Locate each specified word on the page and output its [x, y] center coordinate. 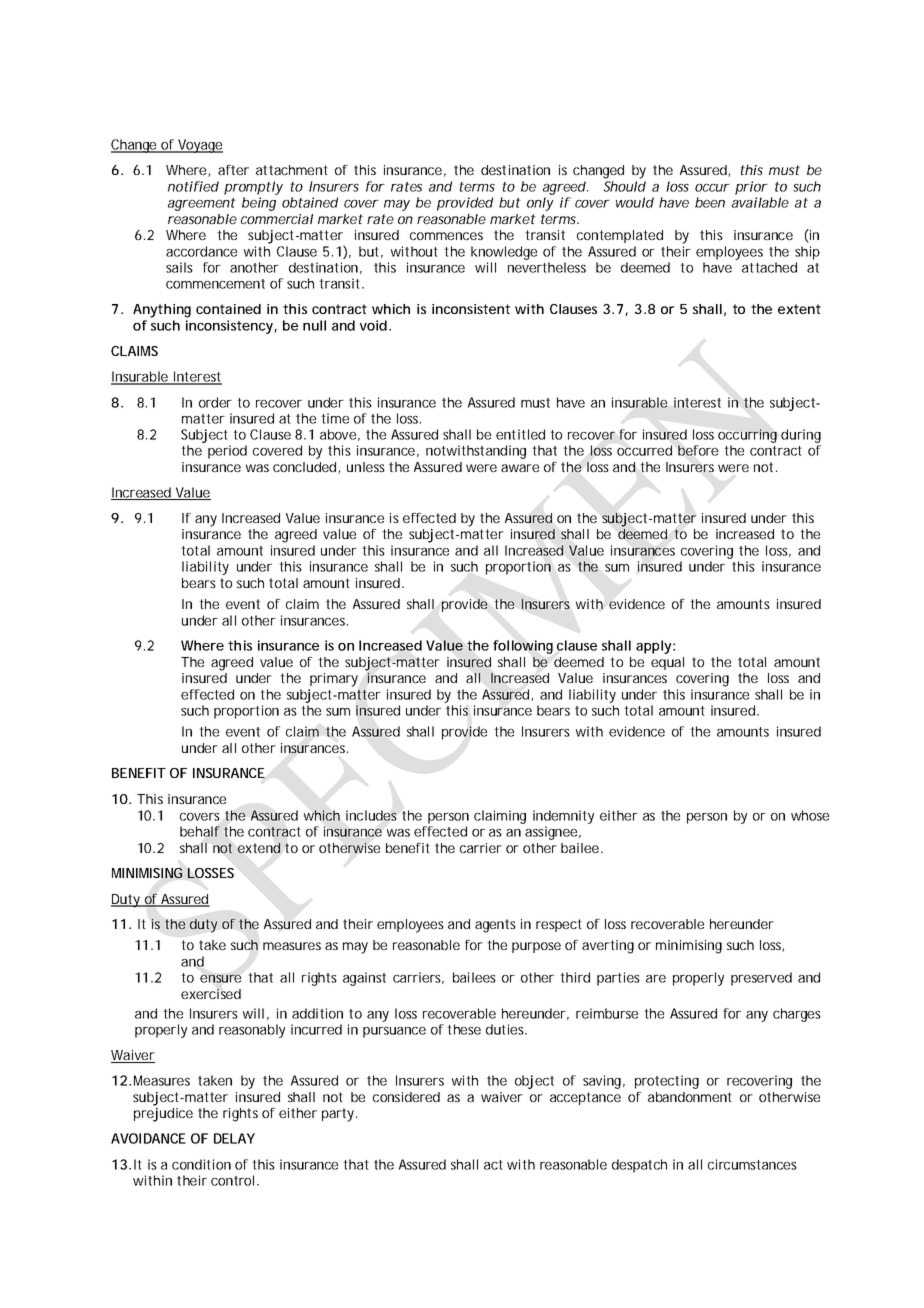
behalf [200, 831]
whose [810, 815]
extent [799, 309]
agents [495, 926]
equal [667, 663]
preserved [761, 979]
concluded [306, 468]
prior [751, 188]
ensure [220, 978]
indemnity [563, 817]
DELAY [234, 1138]
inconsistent [471, 309]
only [540, 204]
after [233, 170]
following [523, 647]
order [215, 402]
